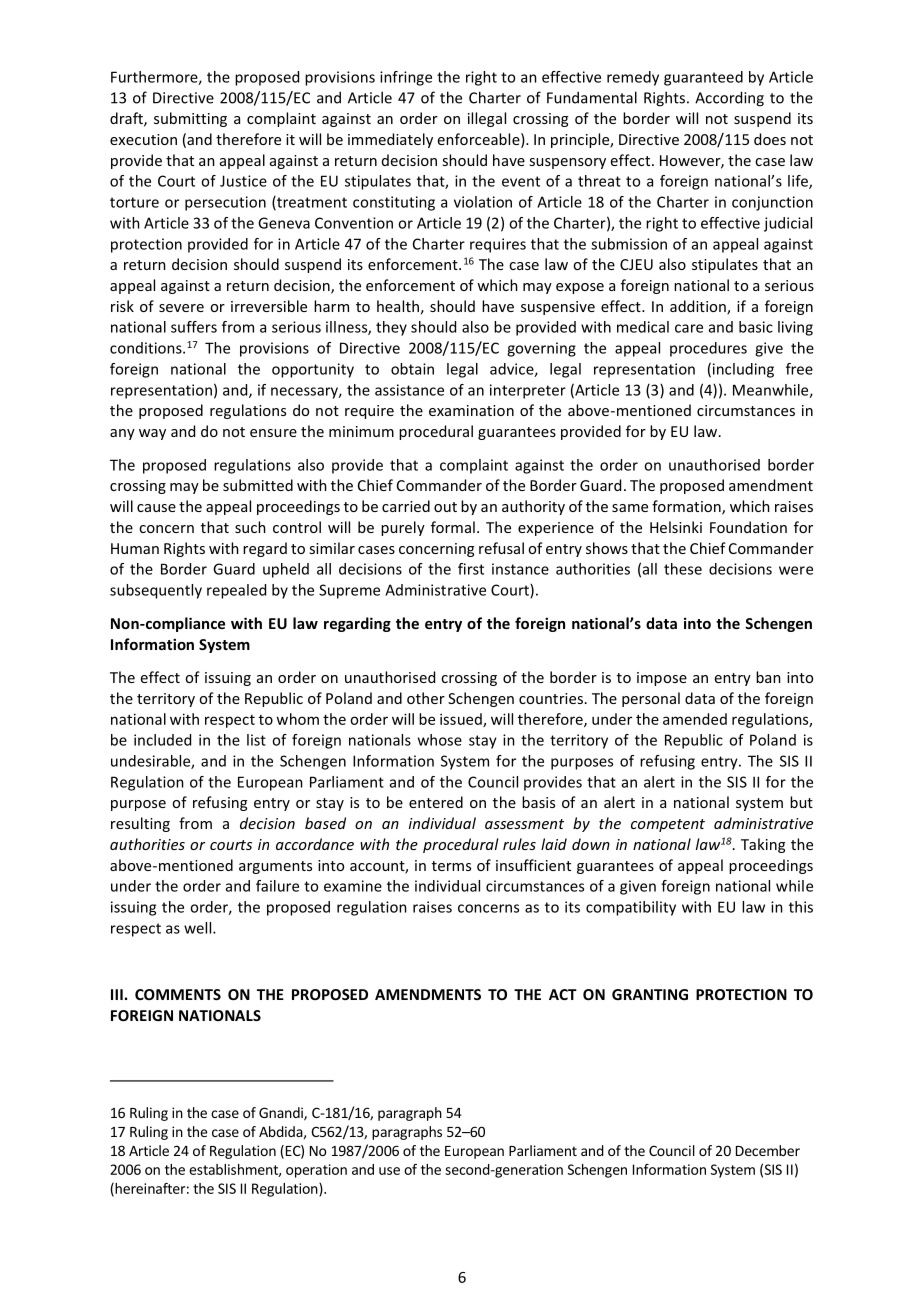 The height and width of the document is (1308, 924). What do you see at coordinates (729, 99) in the document?
I see `According` at bounding box center [729, 99].
